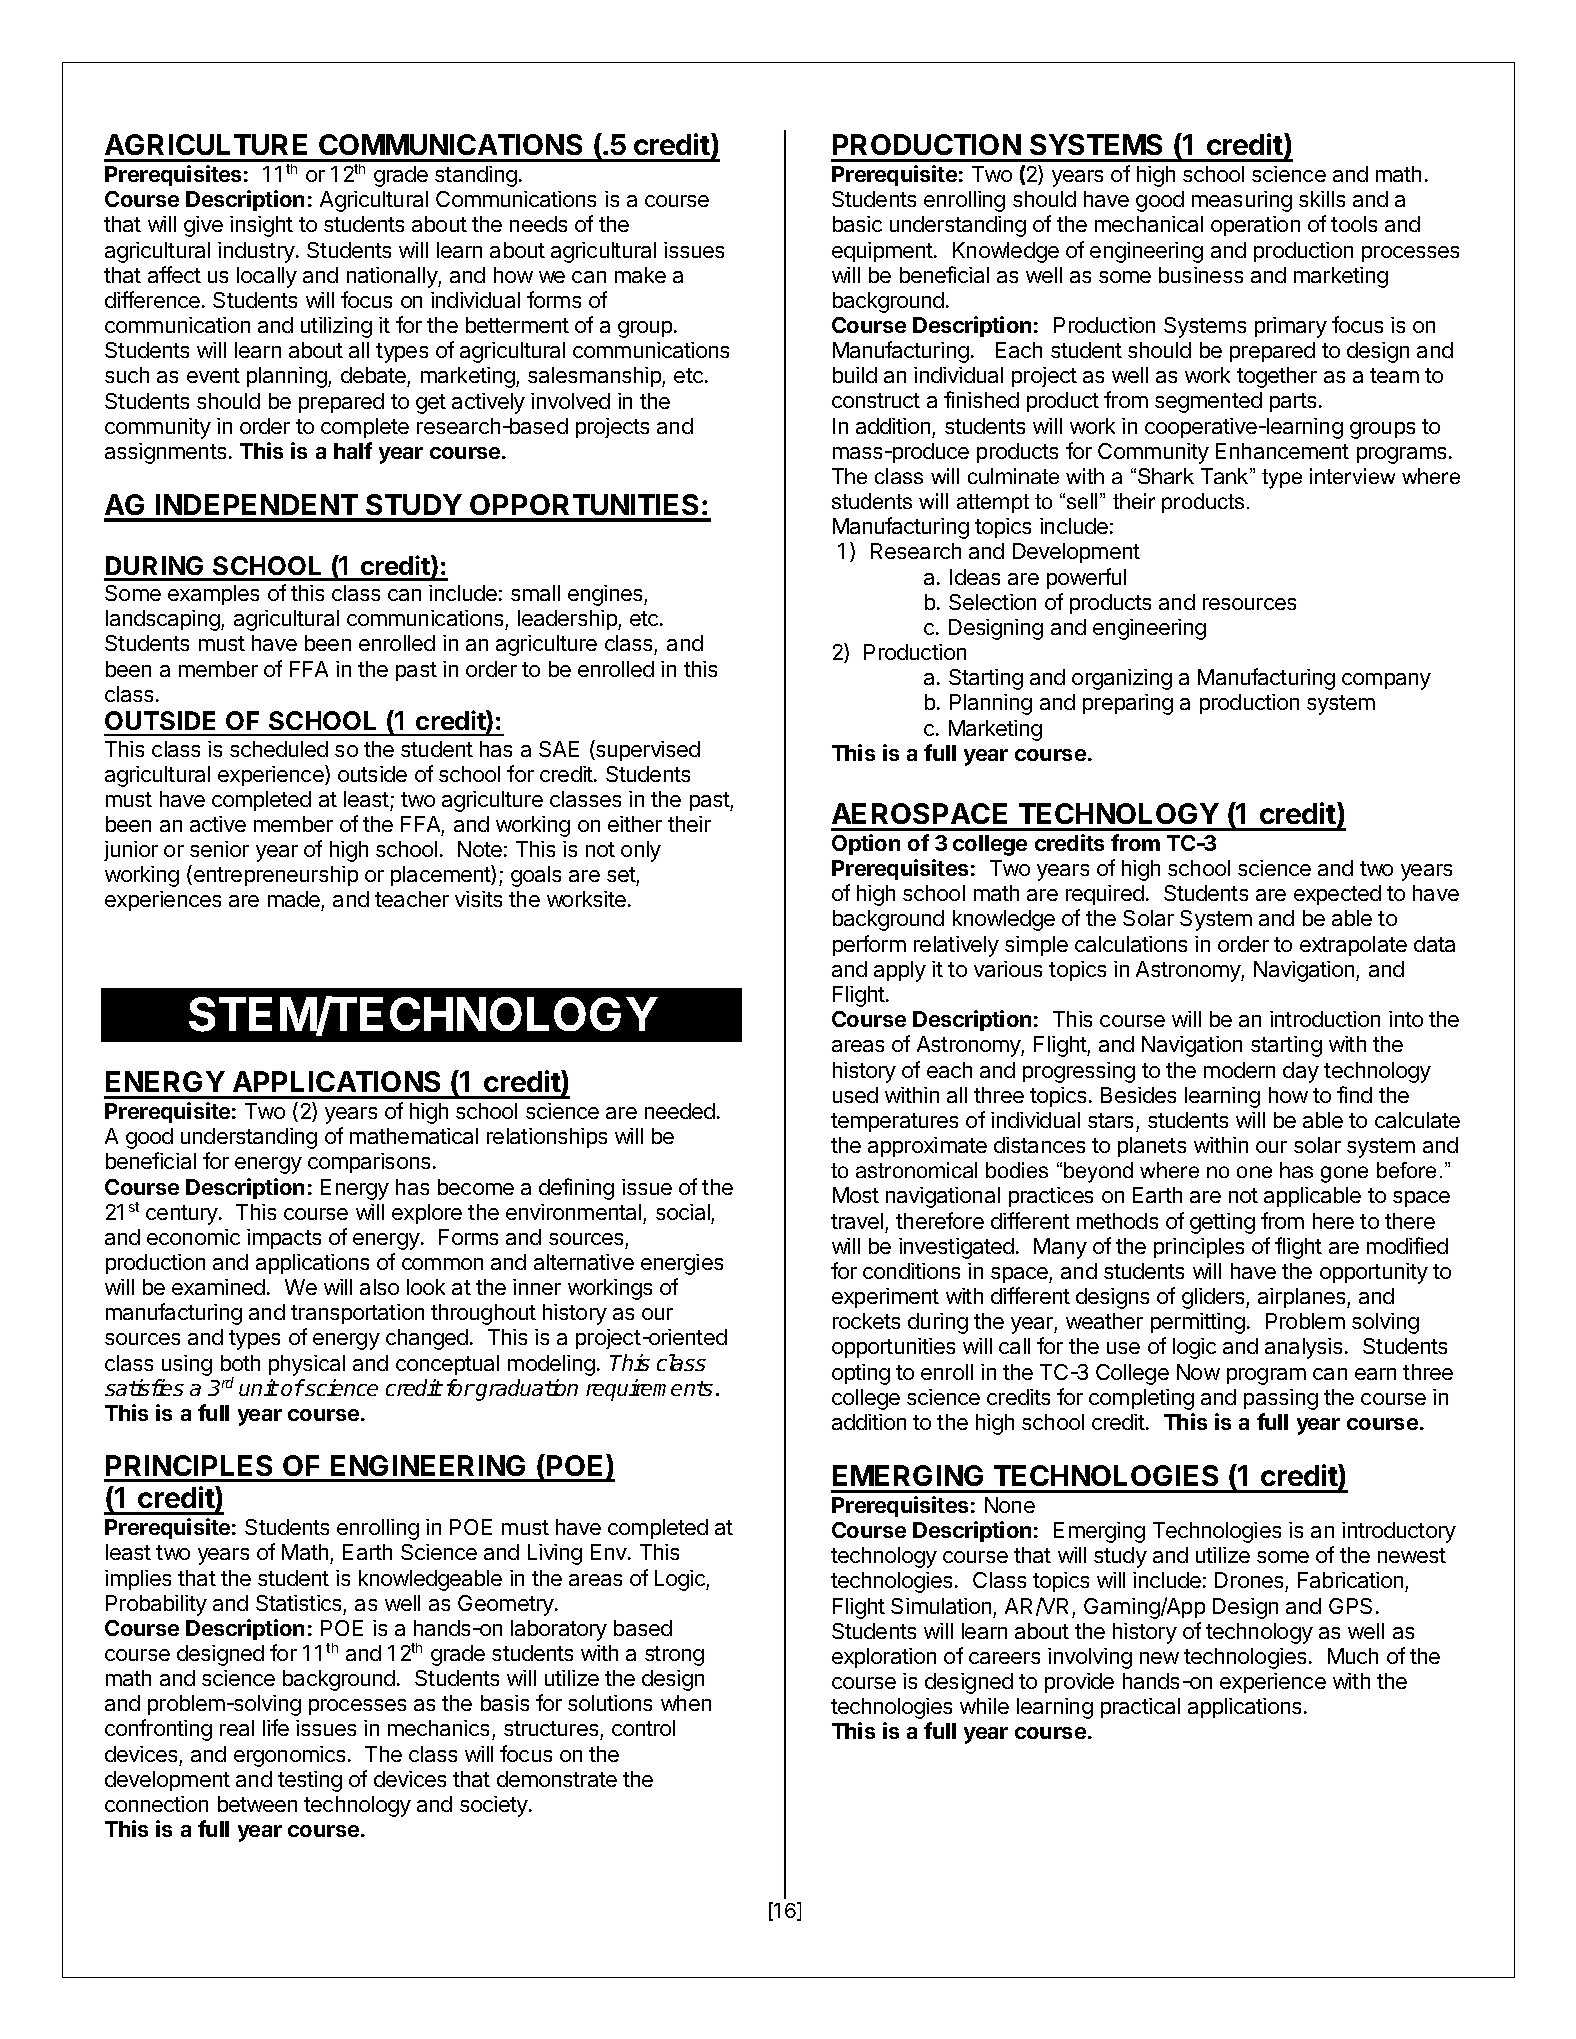 The image size is (1576, 2039). Describe the element at coordinates (276, 876) in the page. I see `entrepreneurship` at that location.
